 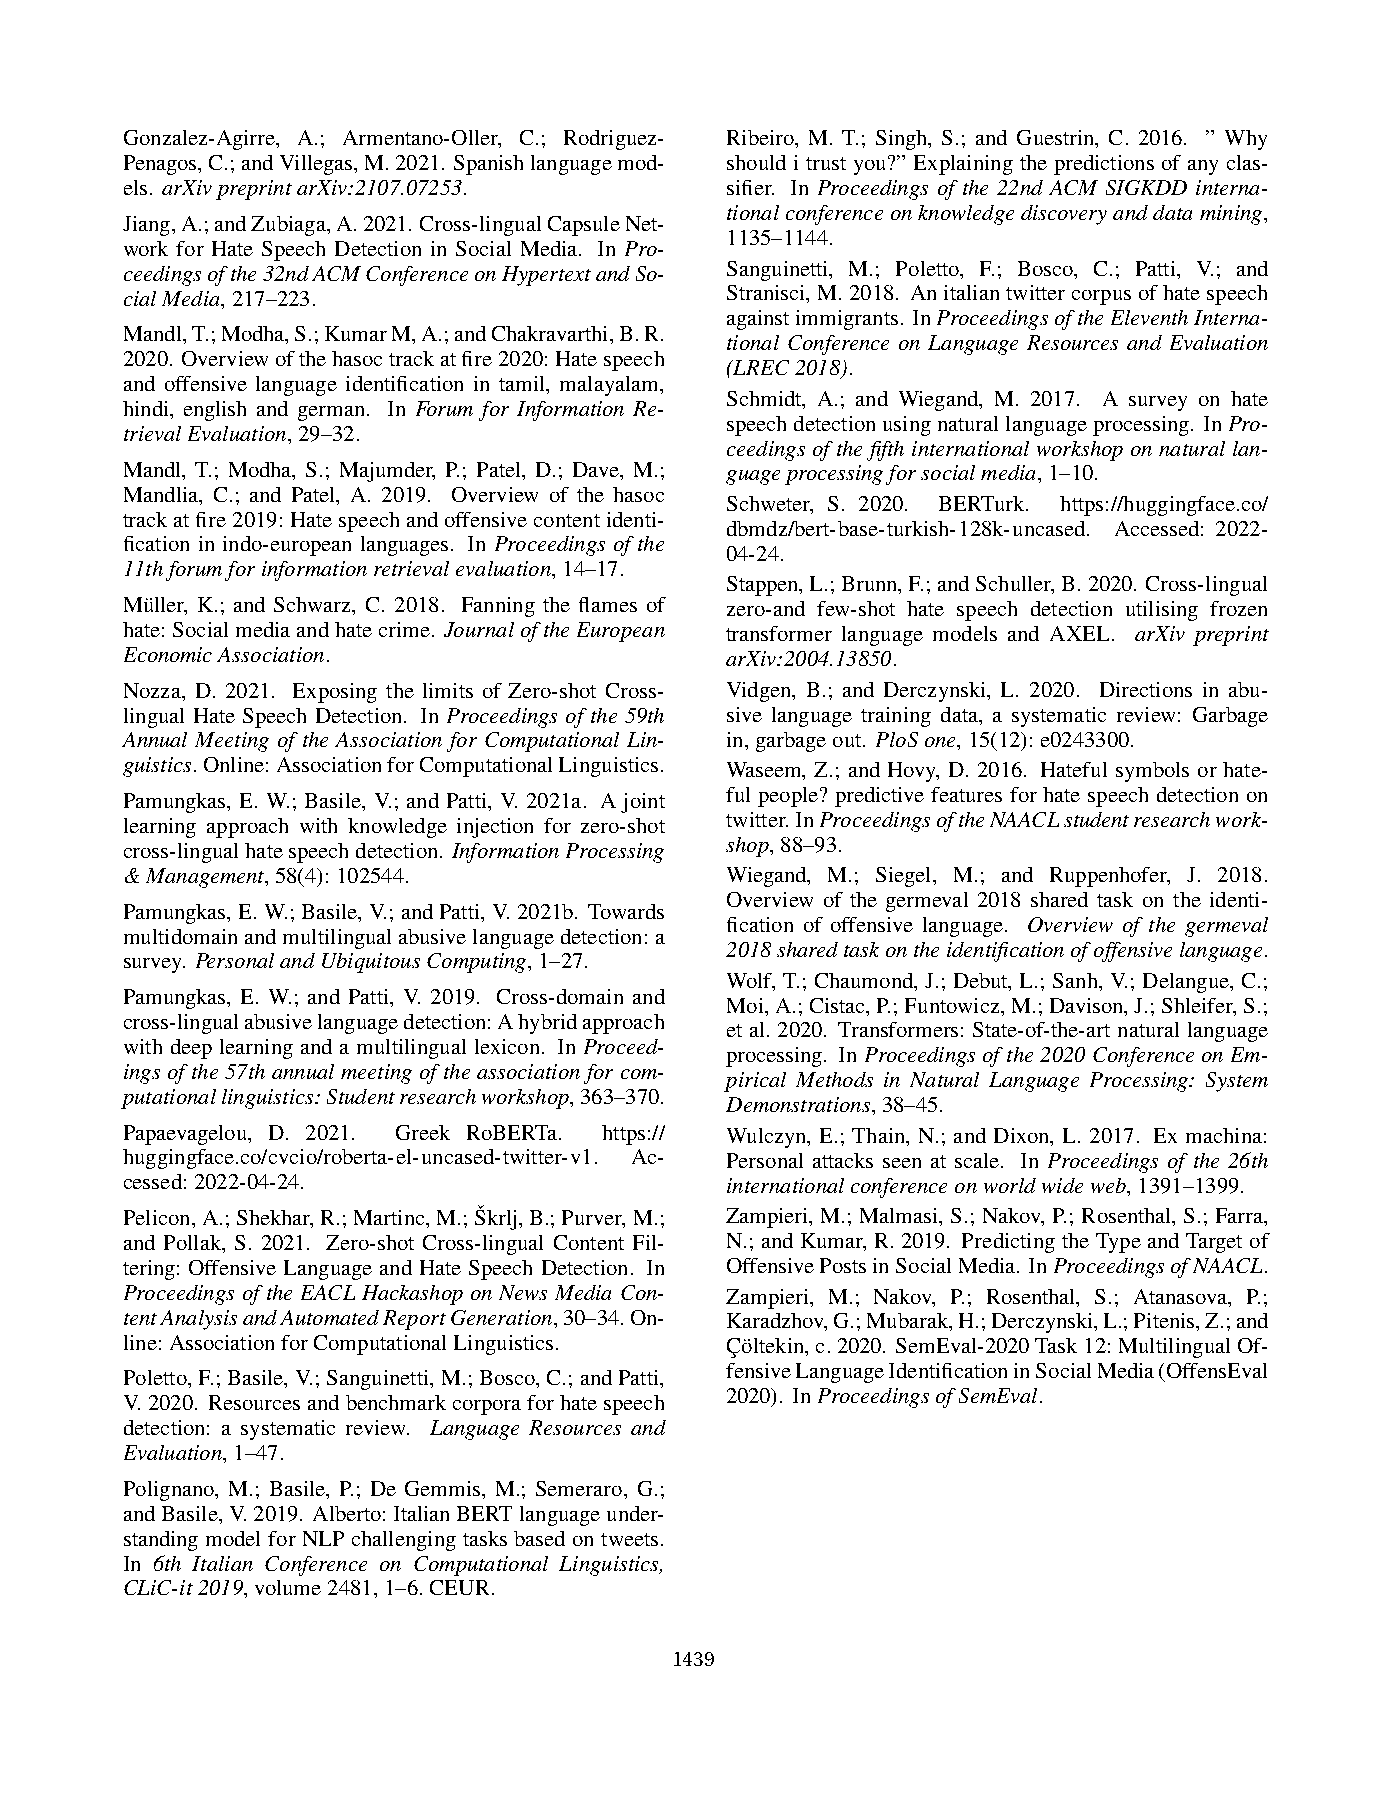 I want to click on should, so click(x=756, y=162).
